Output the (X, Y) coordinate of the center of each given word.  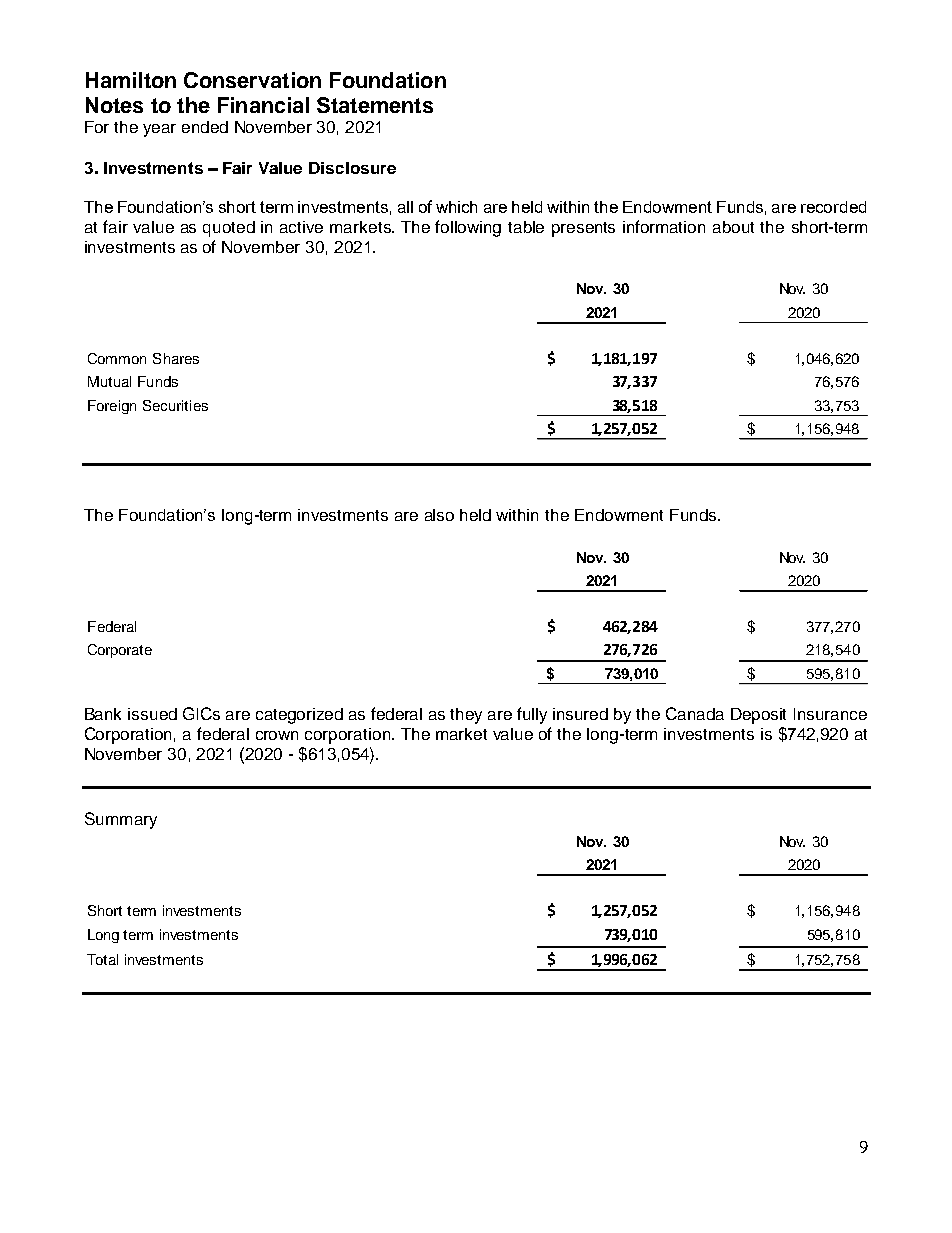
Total (102, 959)
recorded (833, 207)
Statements (375, 105)
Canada (695, 713)
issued (152, 714)
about (733, 227)
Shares (176, 358)
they (466, 716)
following (468, 228)
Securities (175, 405)
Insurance (830, 714)
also (439, 515)
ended (205, 127)
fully (532, 715)
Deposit (758, 716)
